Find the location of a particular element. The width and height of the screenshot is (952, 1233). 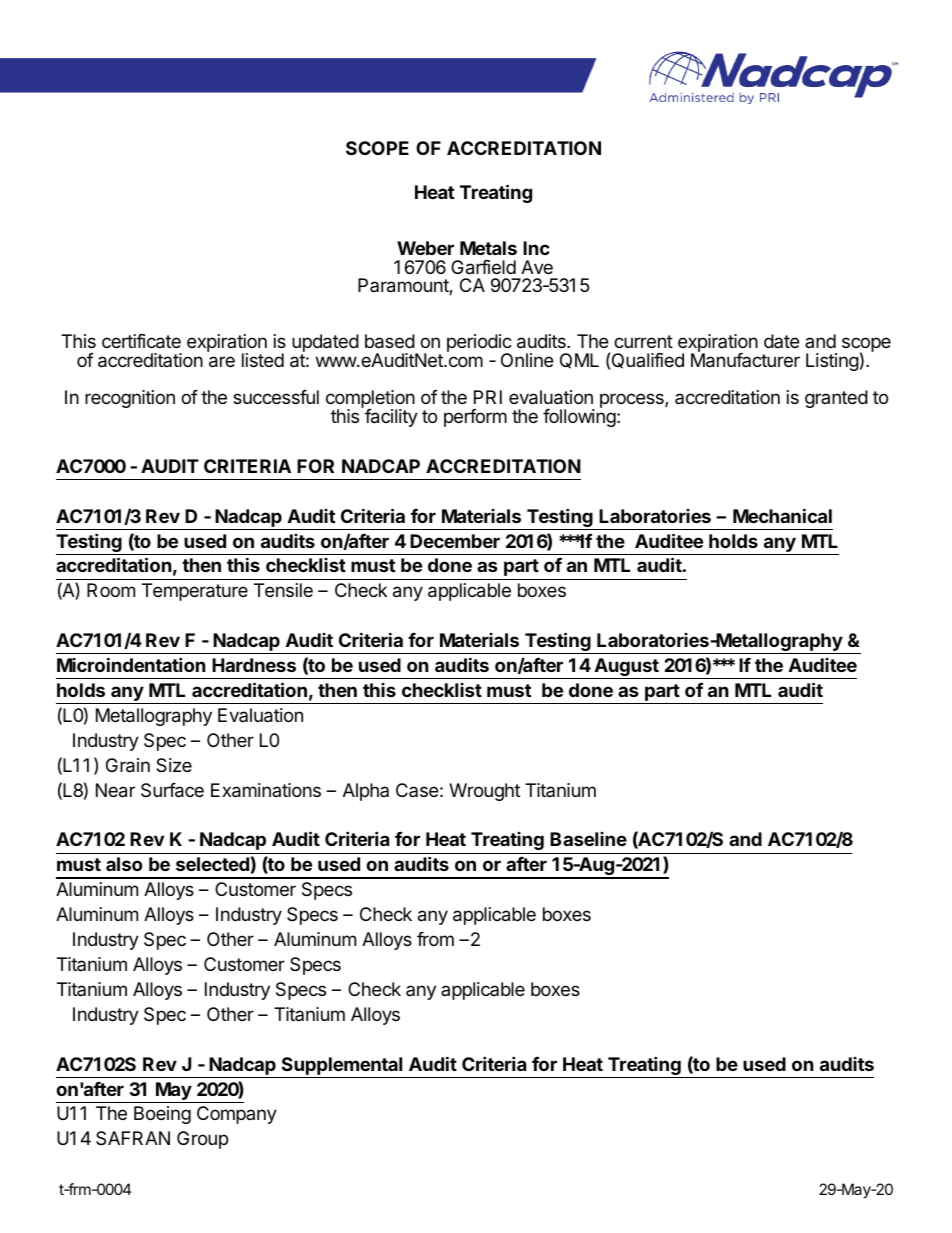

certificate is located at coordinates (141, 341).
